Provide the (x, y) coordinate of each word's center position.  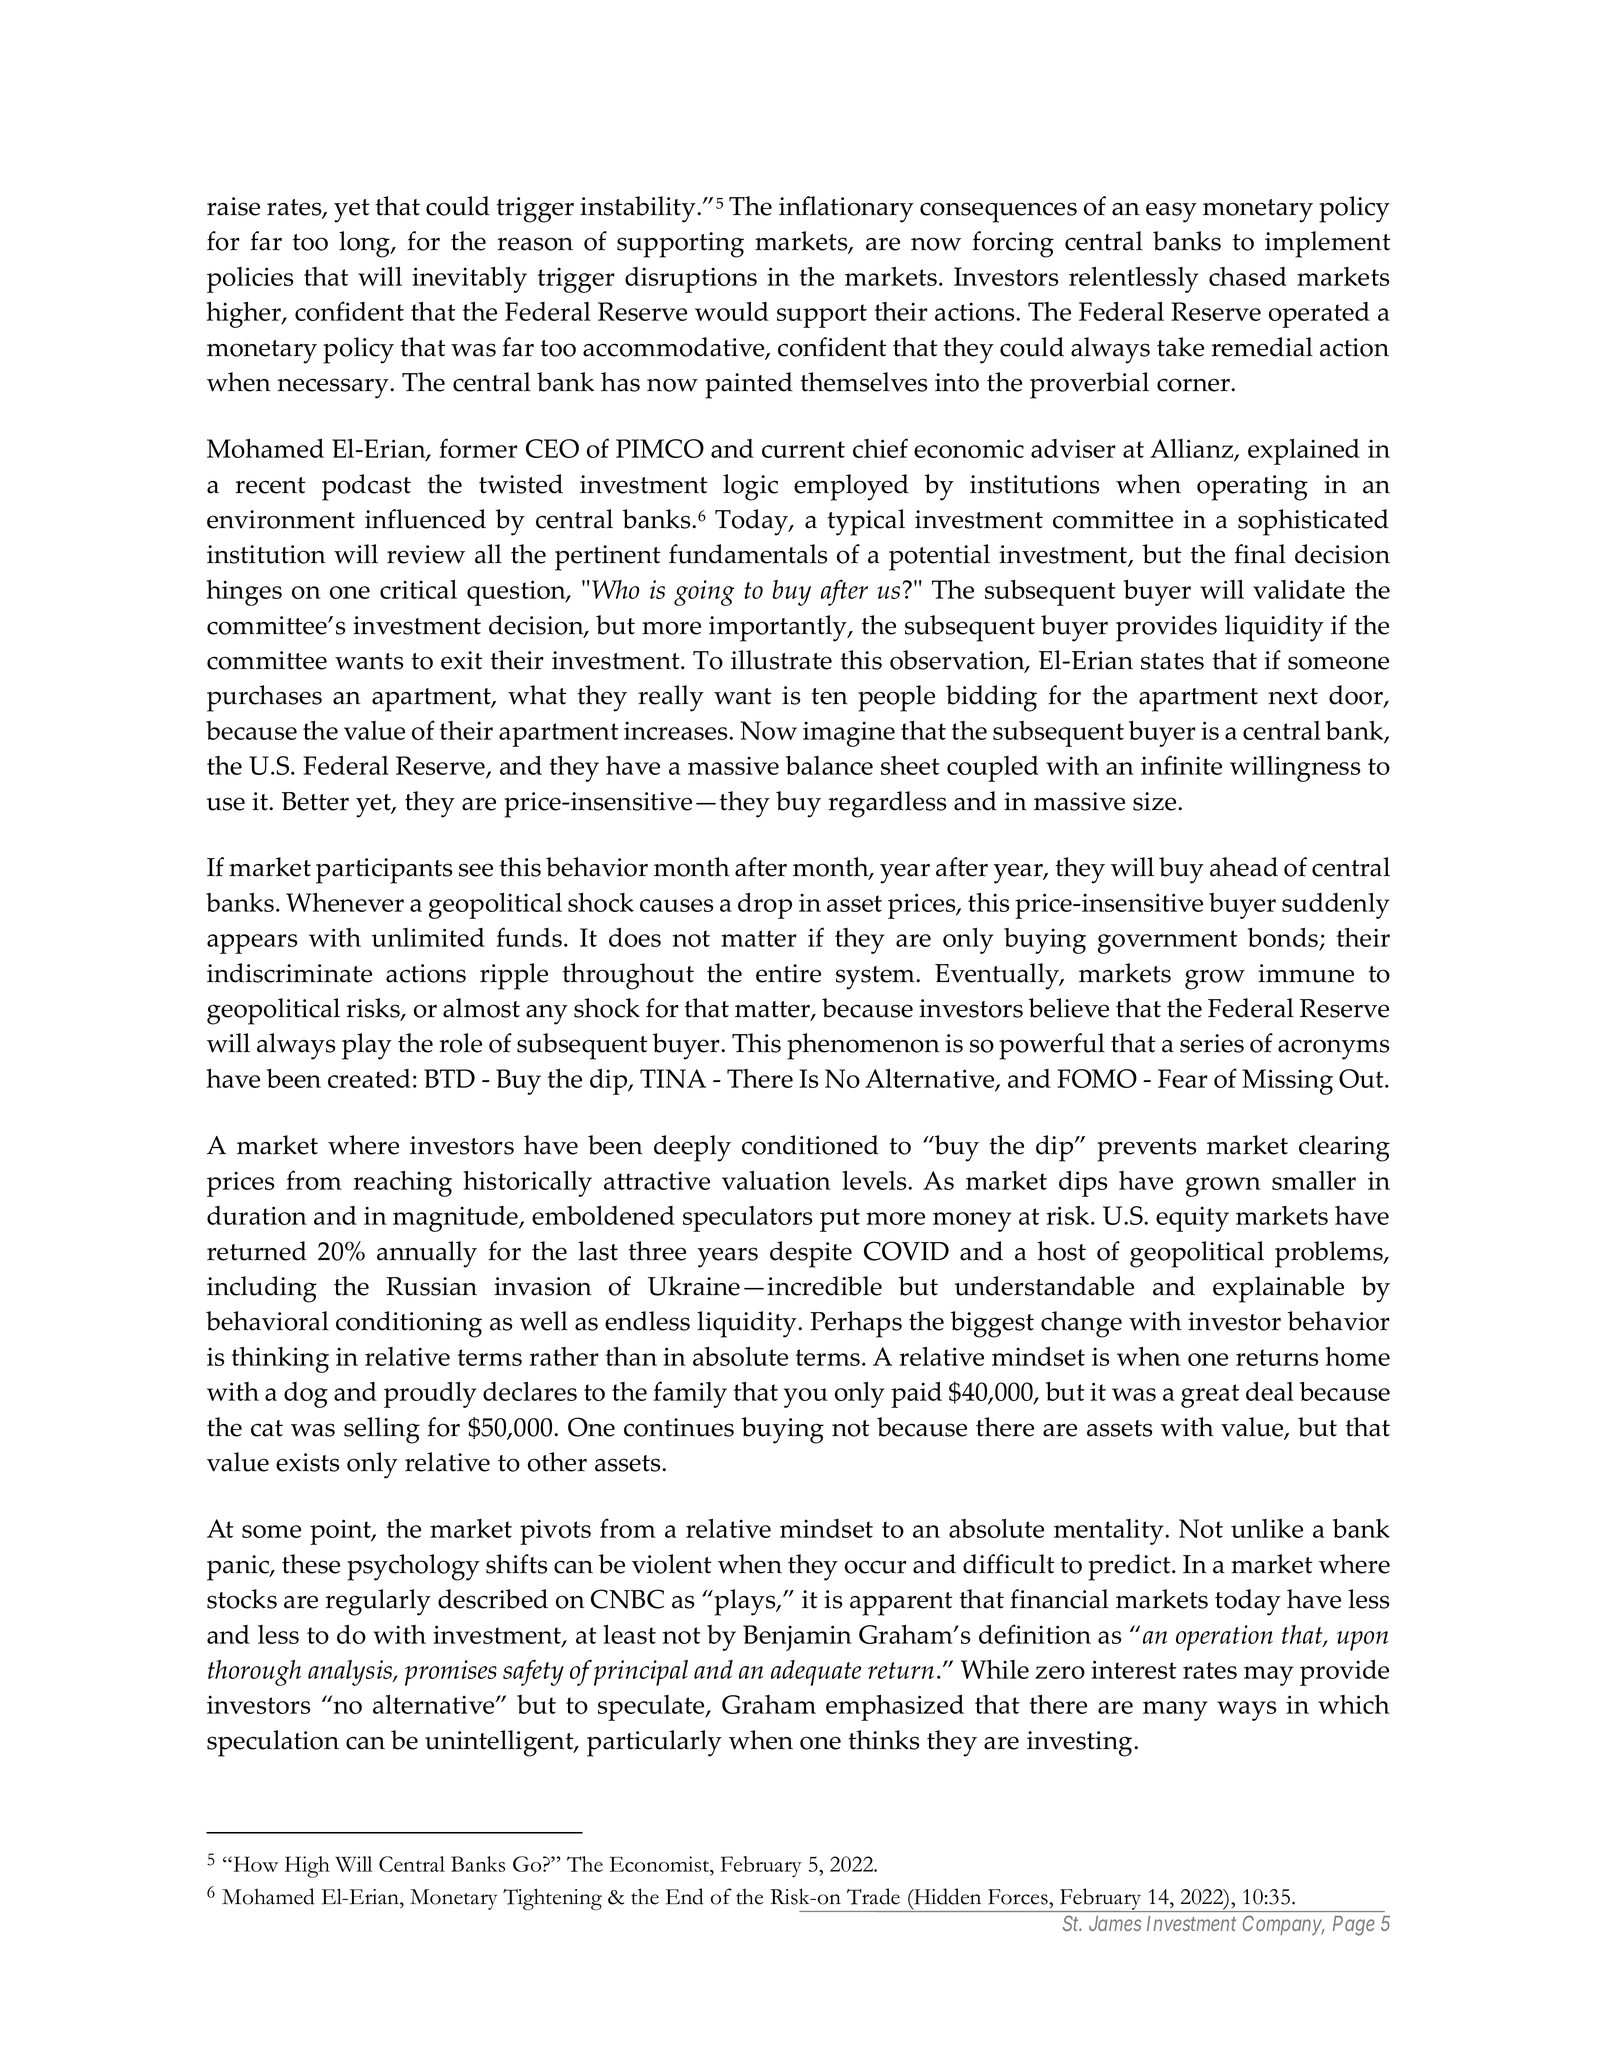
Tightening (552, 1899)
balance (829, 765)
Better (315, 801)
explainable (1278, 1289)
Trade (873, 1896)
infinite (1181, 765)
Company (1283, 1925)
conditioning (409, 1324)
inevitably (469, 279)
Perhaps (856, 1324)
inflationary (846, 209)
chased (1248, 276)
